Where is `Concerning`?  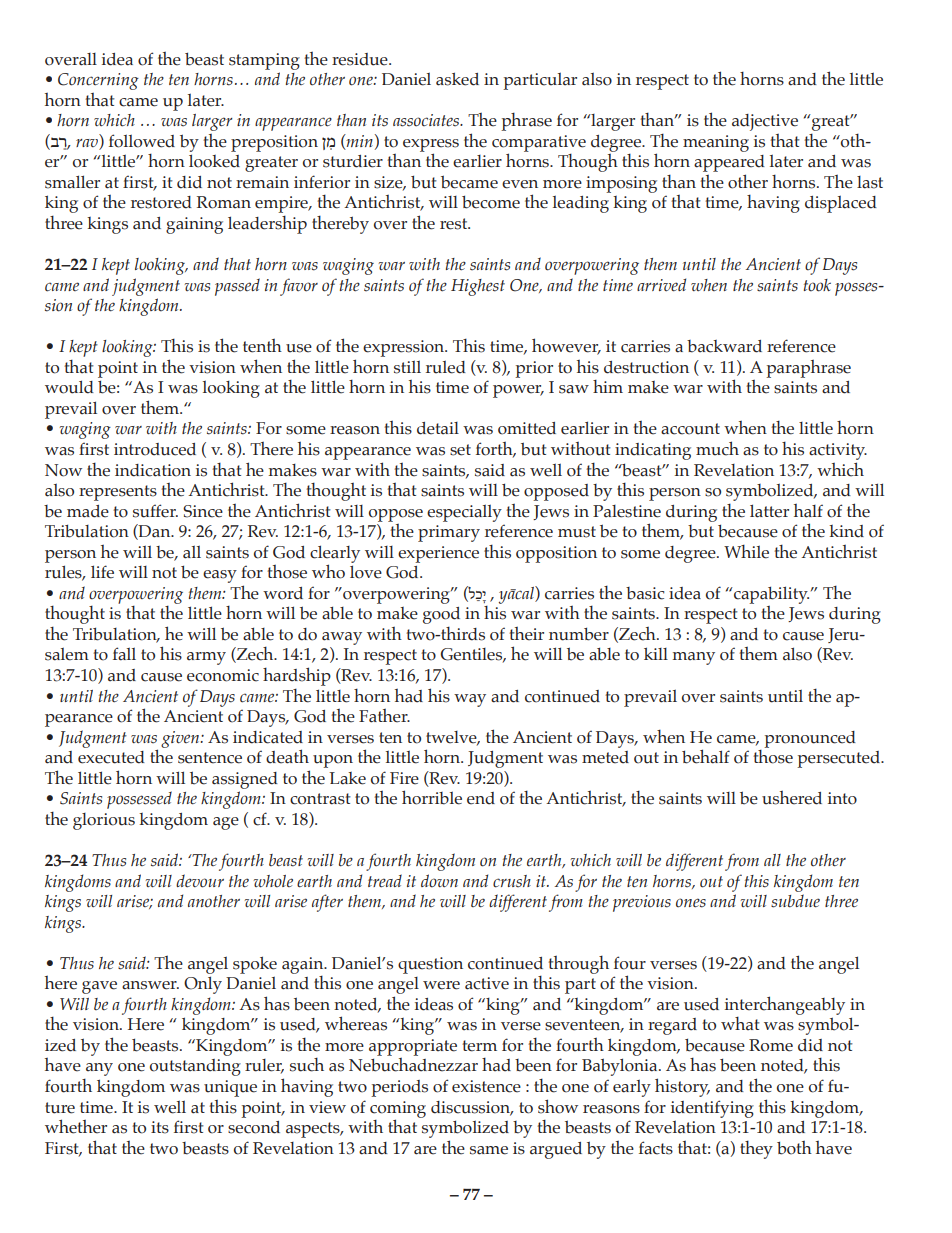
Concerning is located at coordinates (98, 81).
